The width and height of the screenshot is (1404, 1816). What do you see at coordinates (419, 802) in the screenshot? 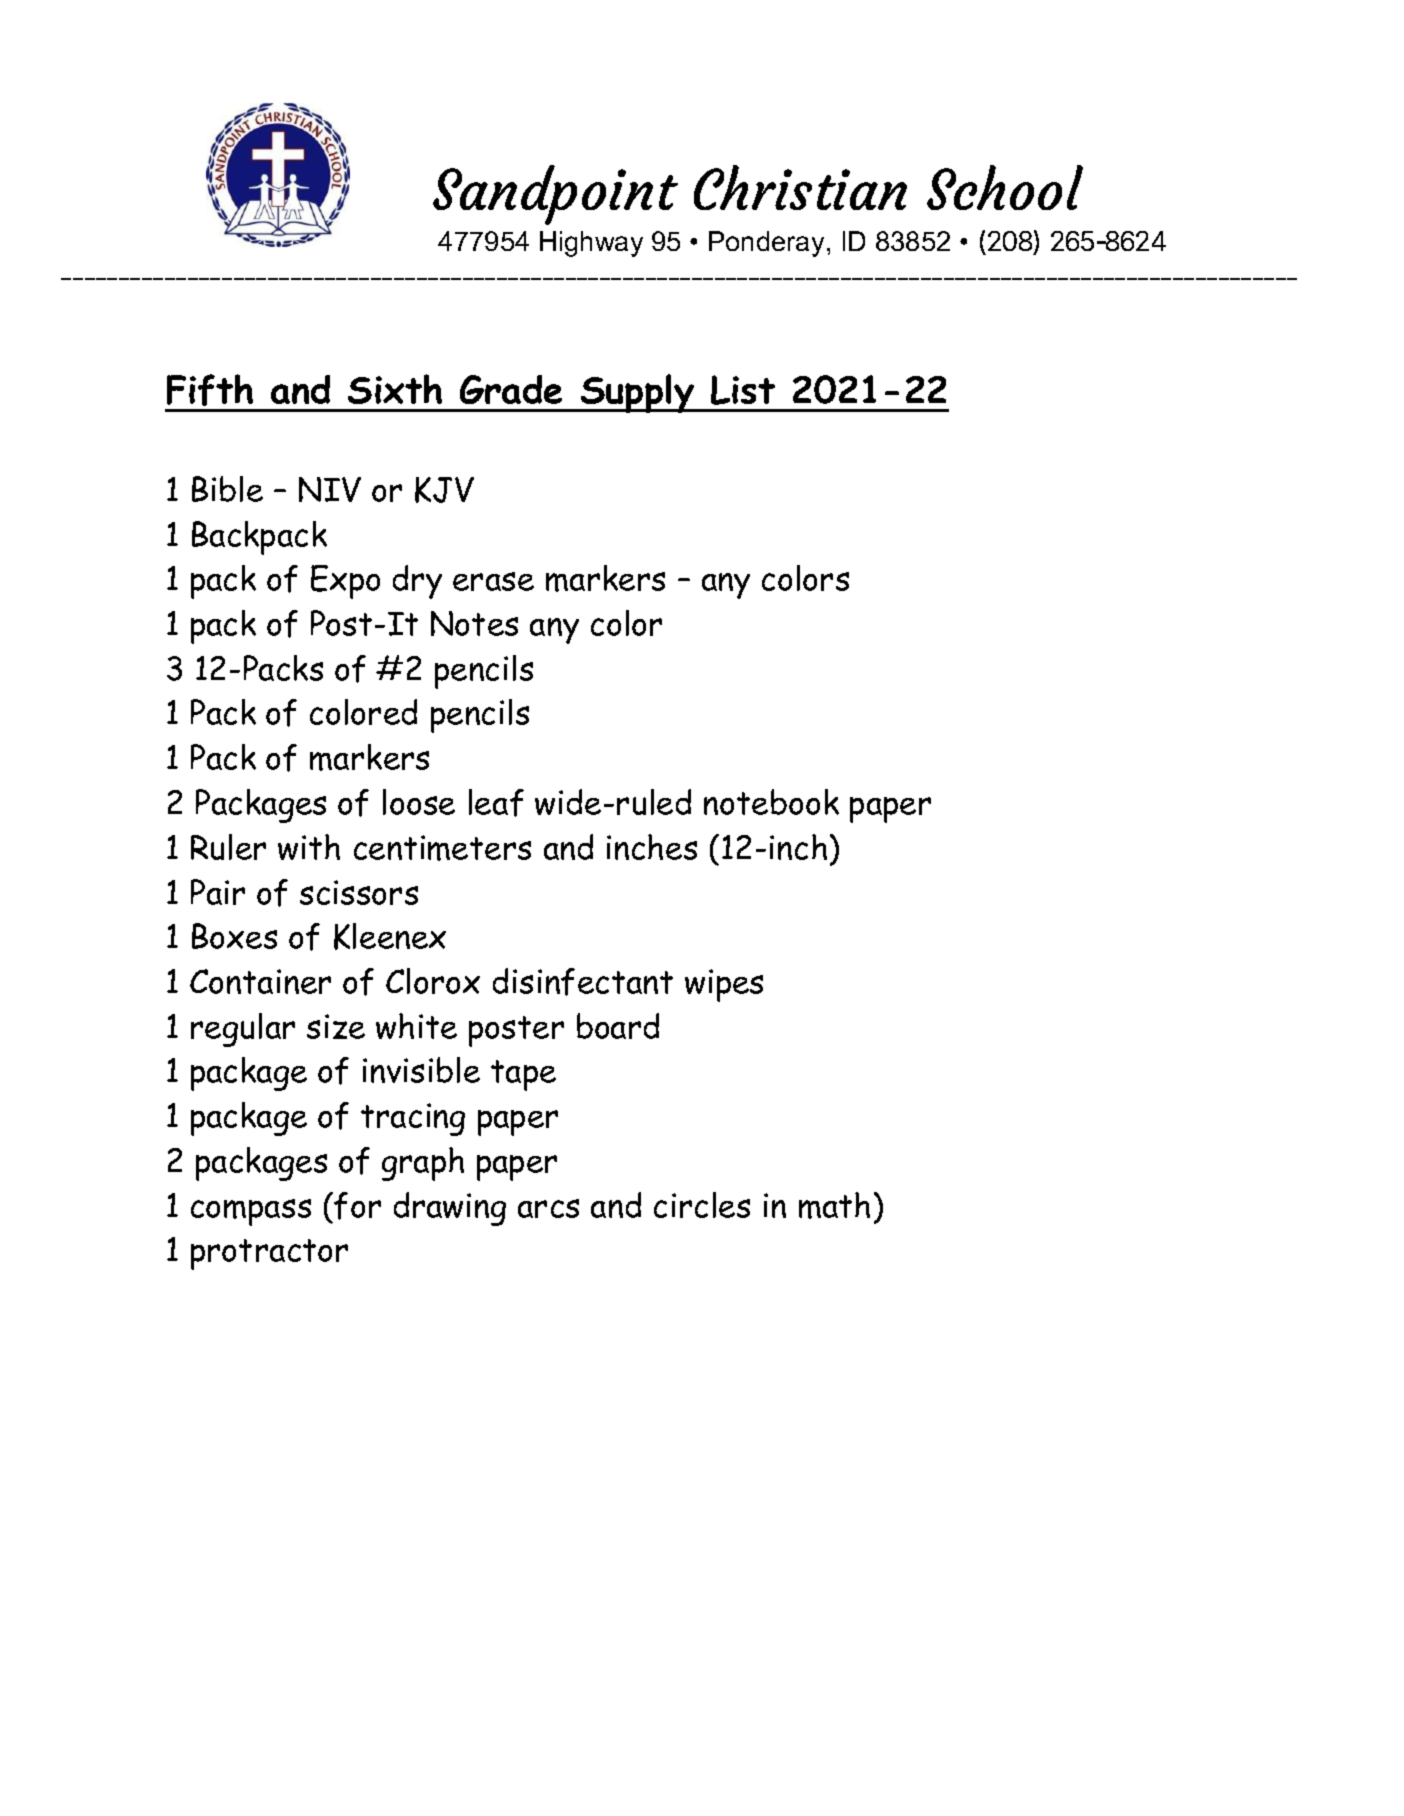
I see `loose` at bounding box center [419, 802].
